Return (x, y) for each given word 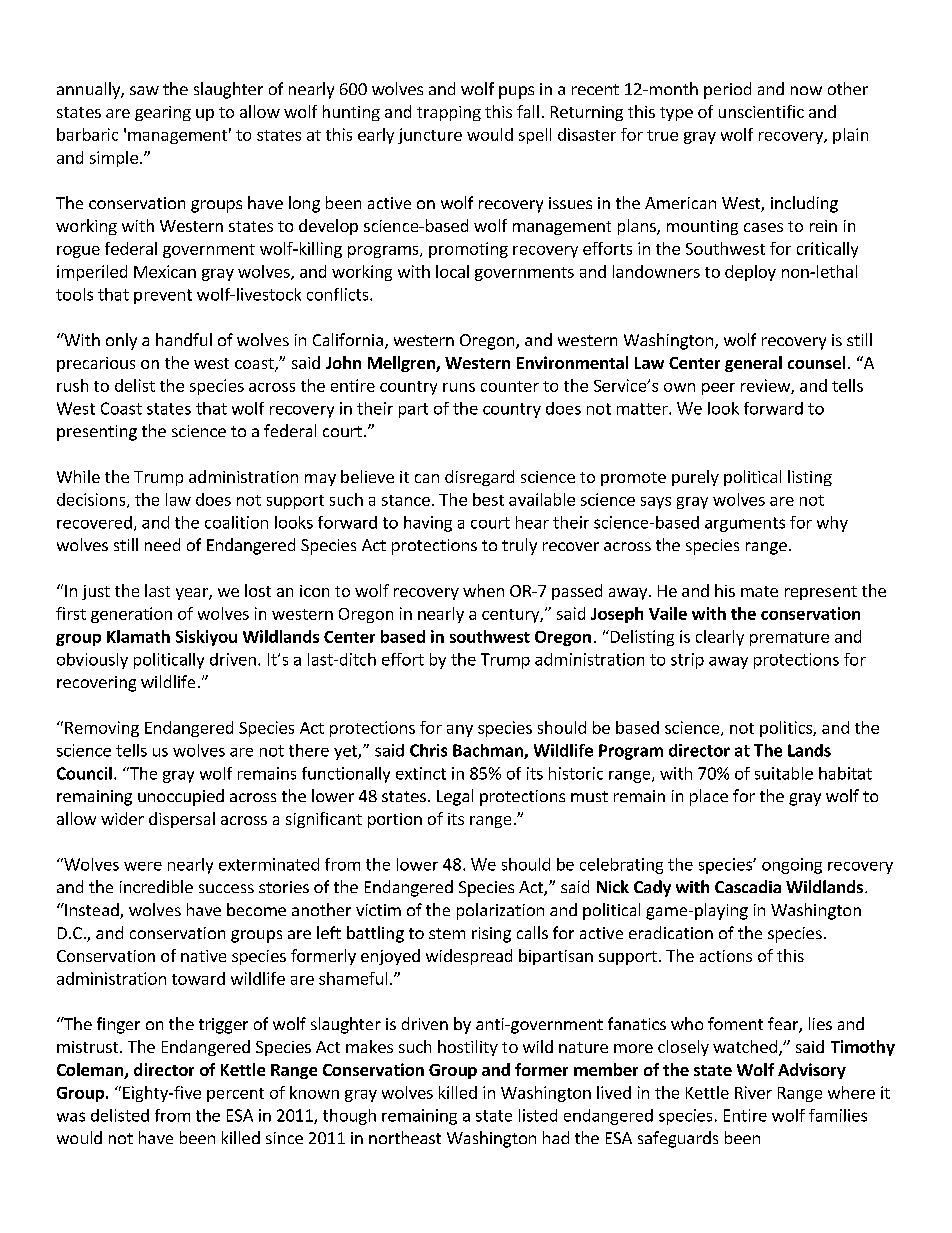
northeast (405, 1137)
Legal (455, 797)
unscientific (761, 111)
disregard (479, 478)
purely (695, 478)
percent (235, 1095)
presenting (97, 433)
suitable (784, 773)
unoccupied (181, 797)
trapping (449, 113)
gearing (163, 113)
